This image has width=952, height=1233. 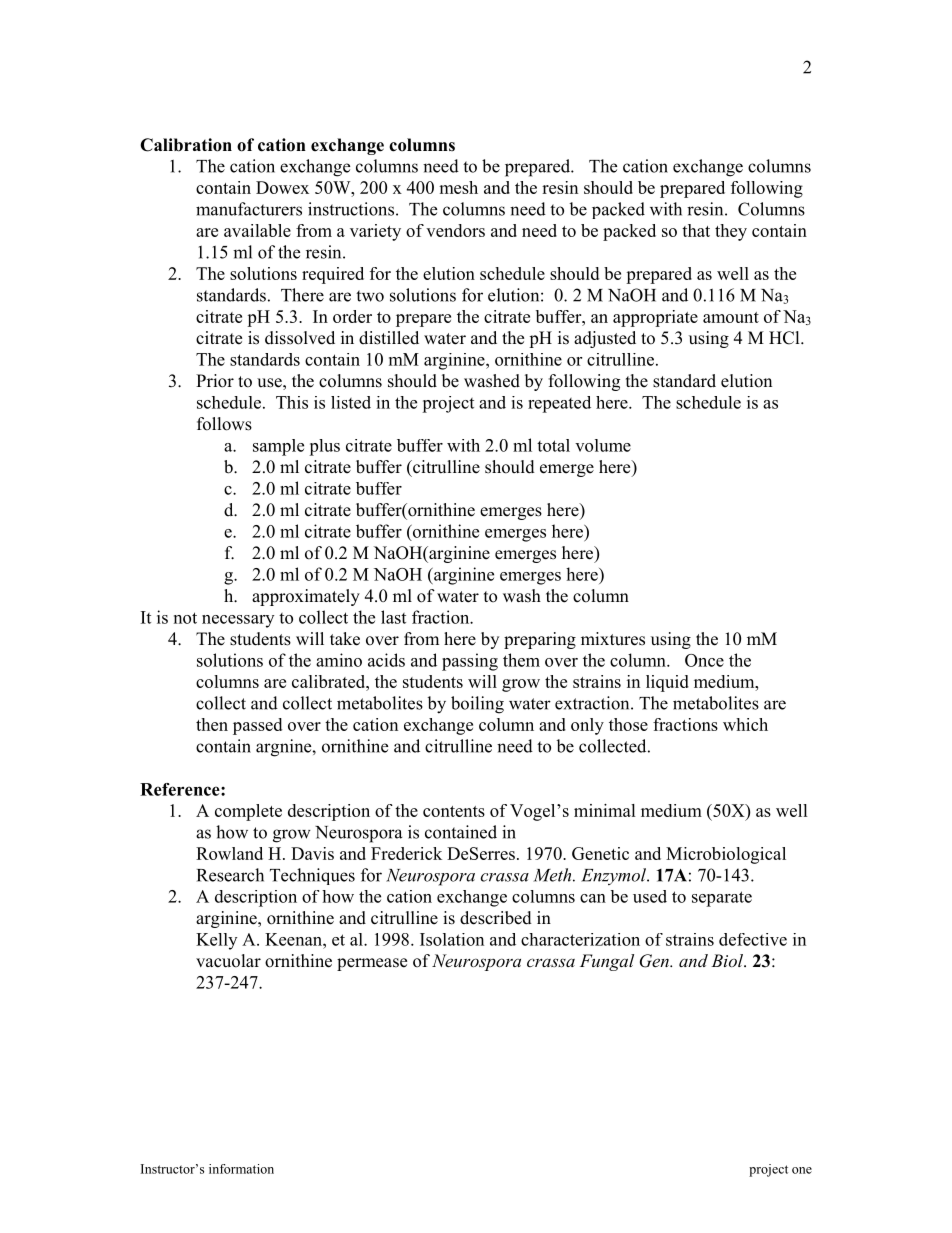 What do you see at coordinates (559, 404) in the image?
I see `repeated` at bounding box center [559, 404].
